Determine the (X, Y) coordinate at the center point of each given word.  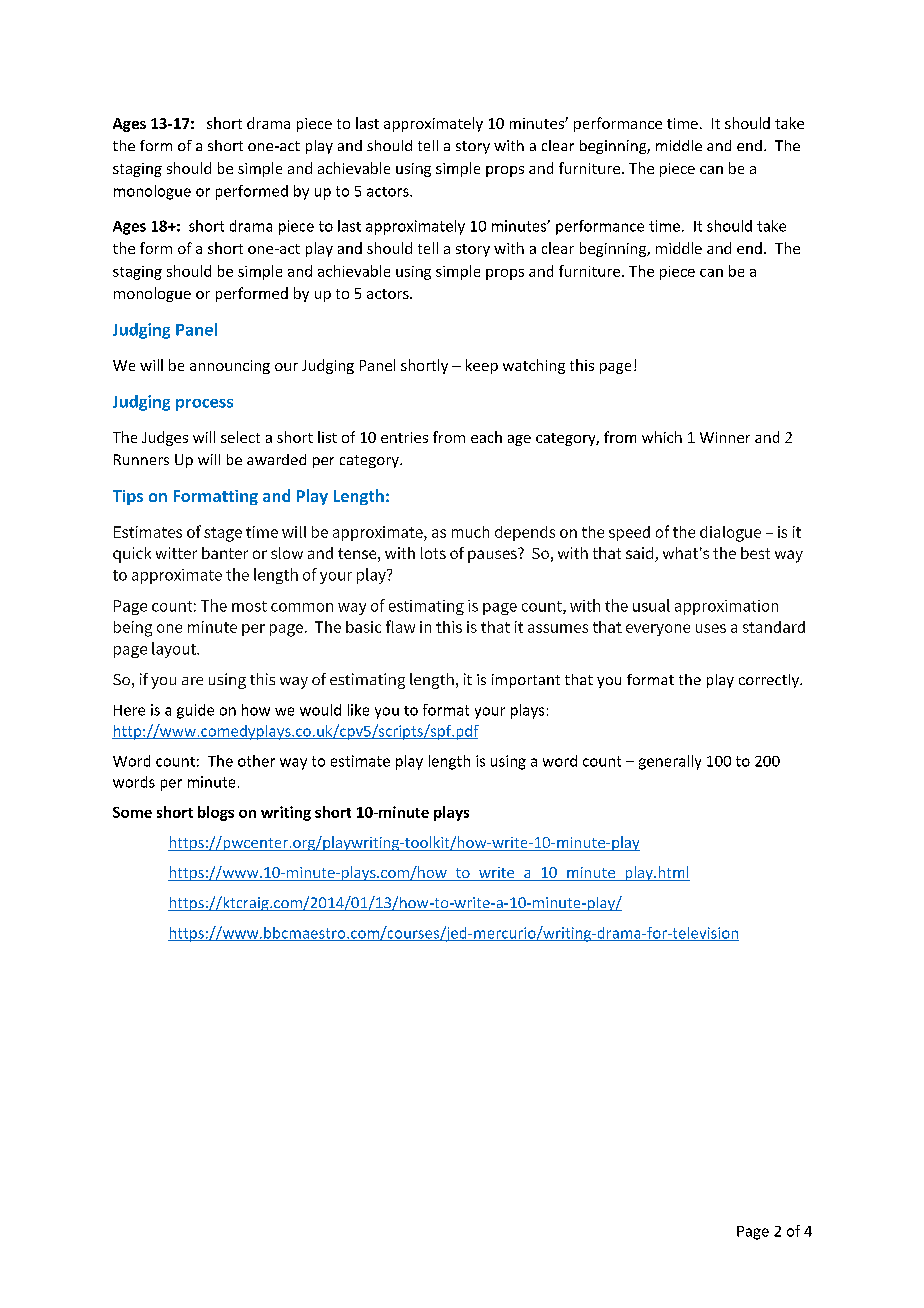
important (526, 681)
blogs (216, 813)
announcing (230, 367)
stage (223, 534)
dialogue (730, 534)
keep (482, 366)
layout (175, 650)
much (470, 532)
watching (534, 366)
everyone (658, 630)
